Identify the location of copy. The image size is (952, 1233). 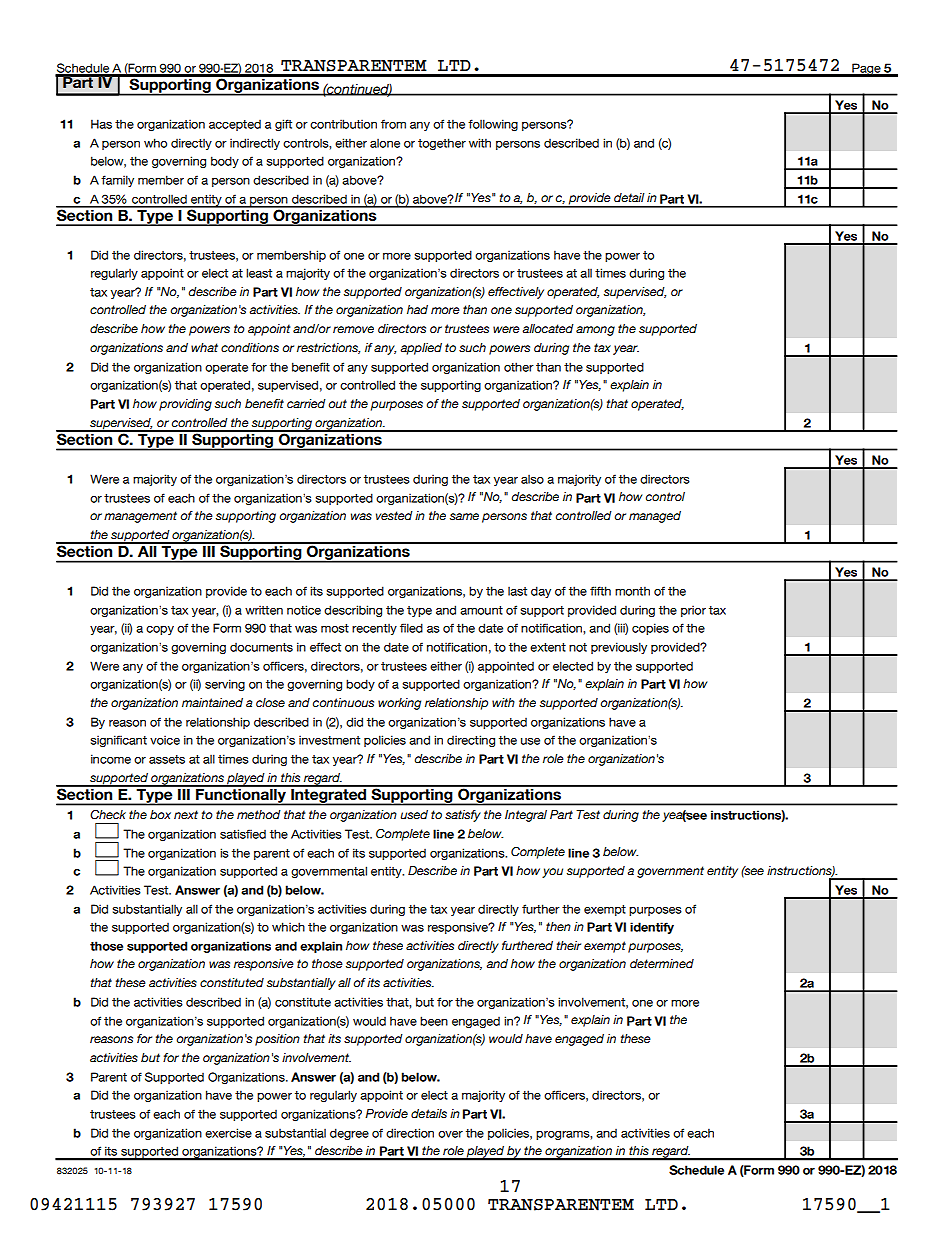
(160, 630).
